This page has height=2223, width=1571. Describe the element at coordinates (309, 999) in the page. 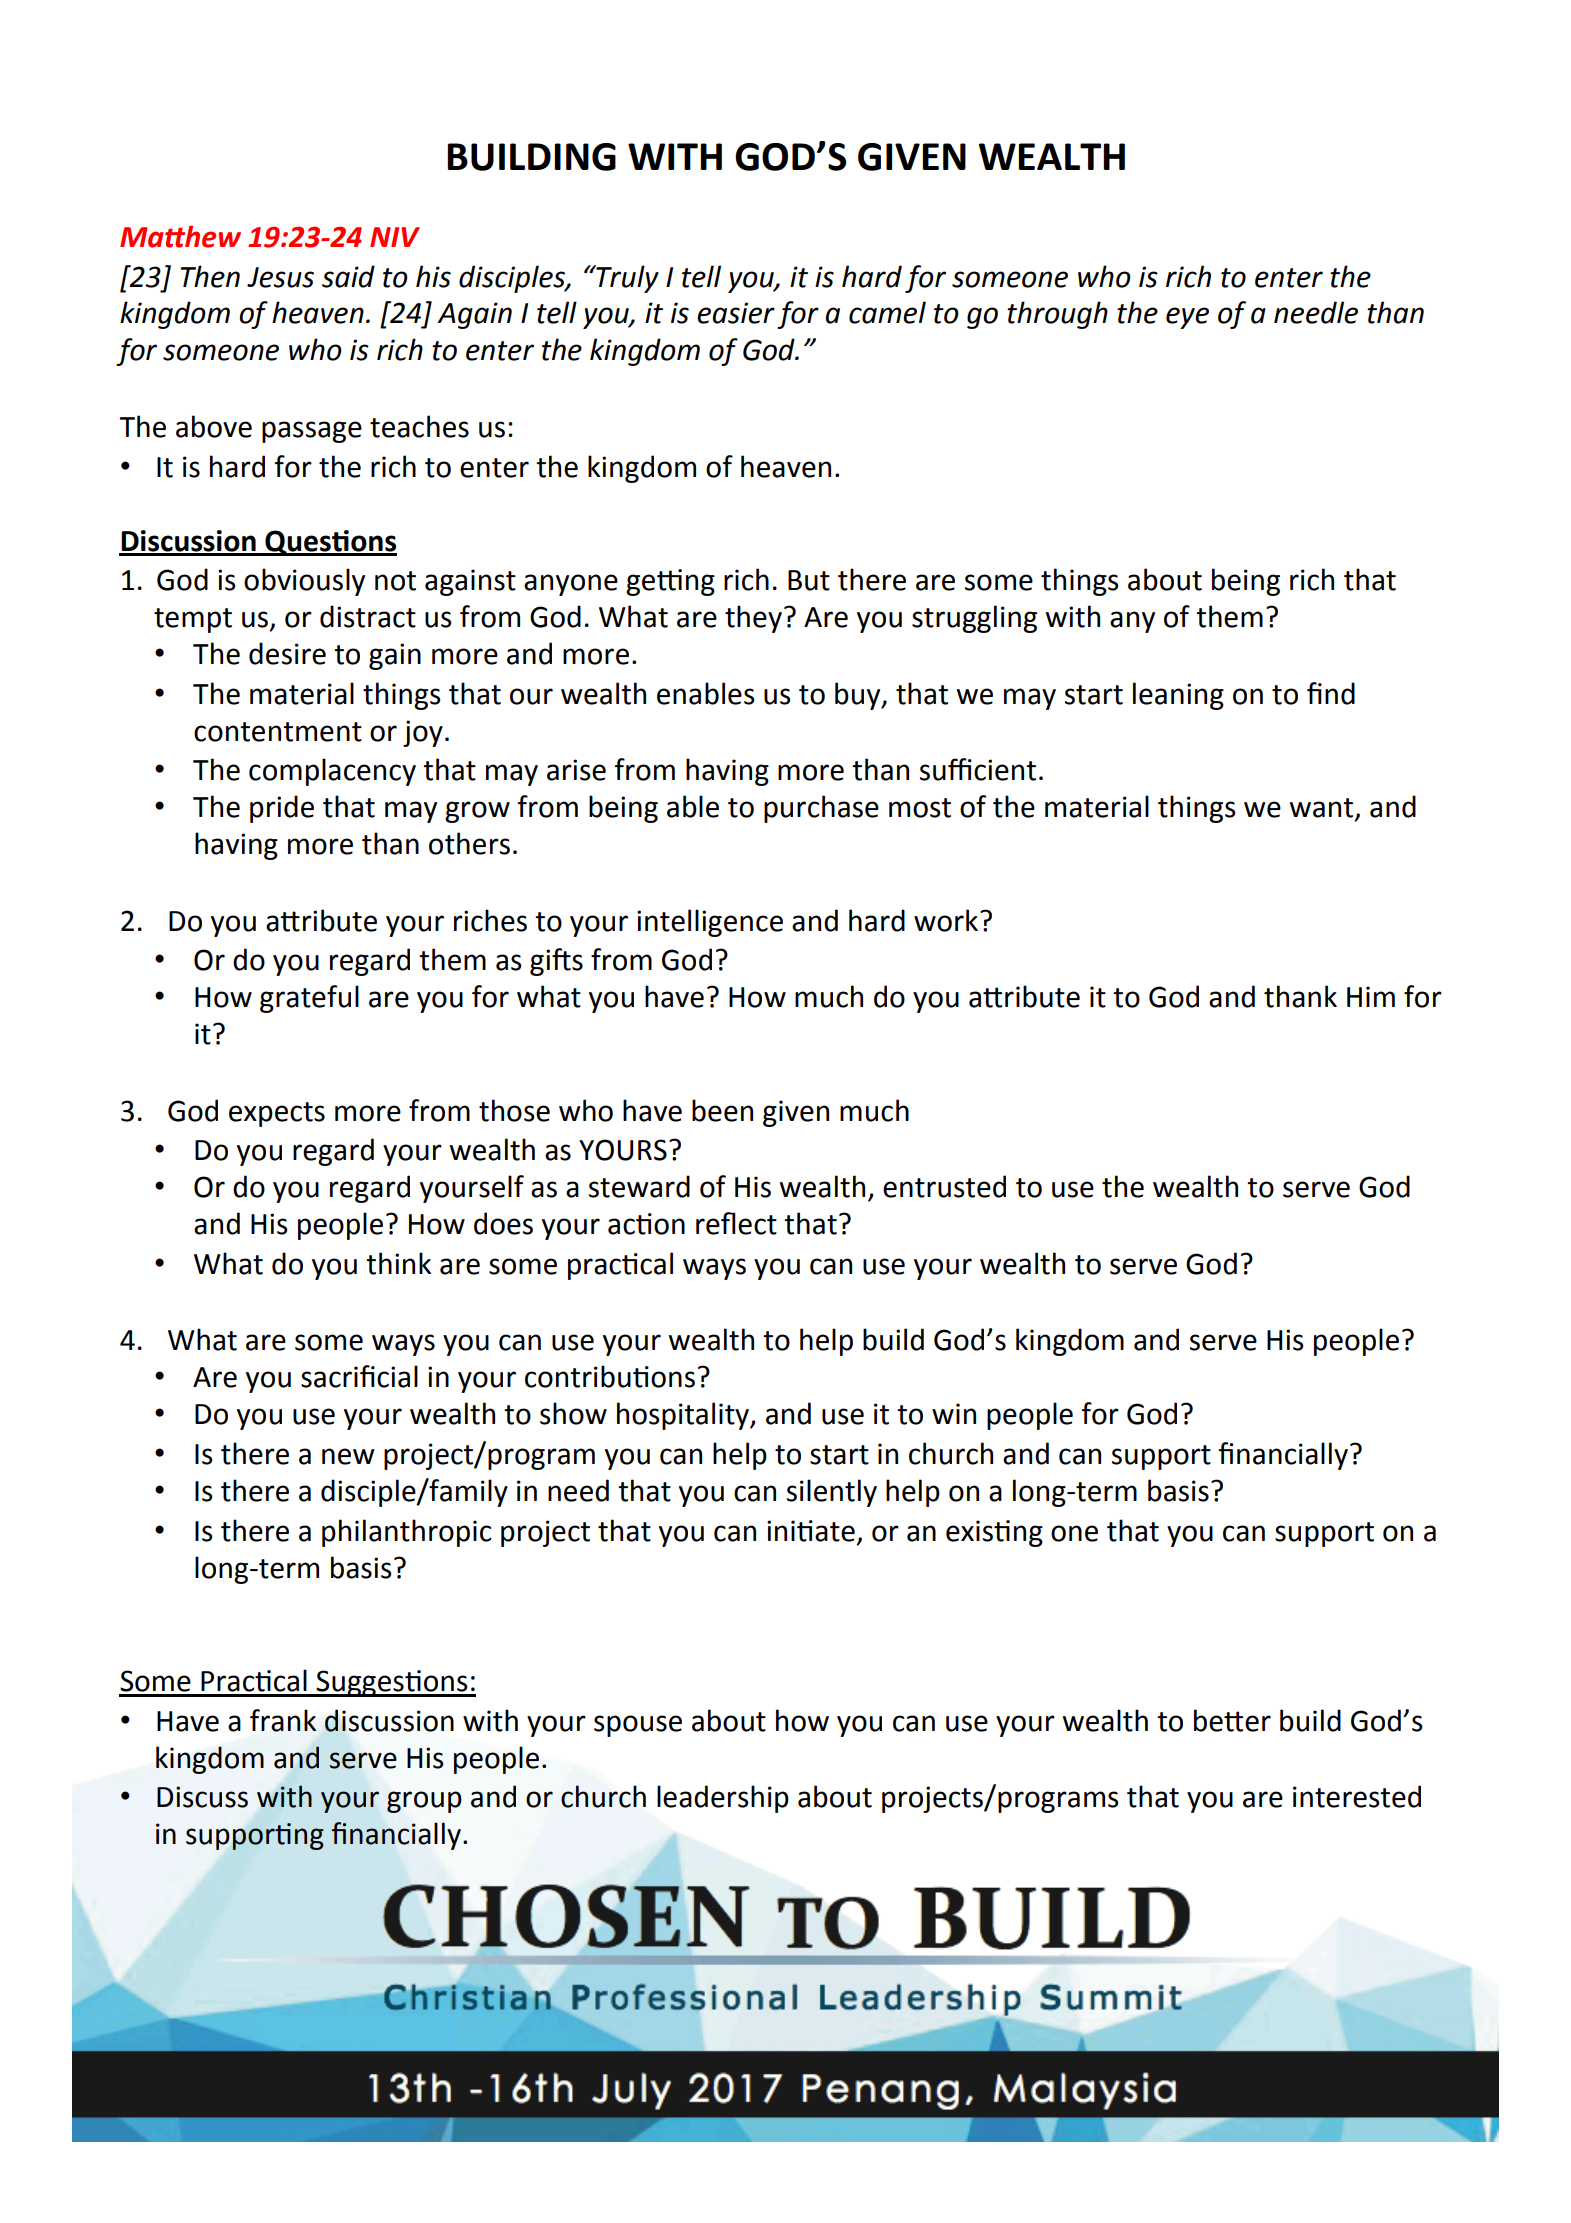

I see `grateful` at that location.
